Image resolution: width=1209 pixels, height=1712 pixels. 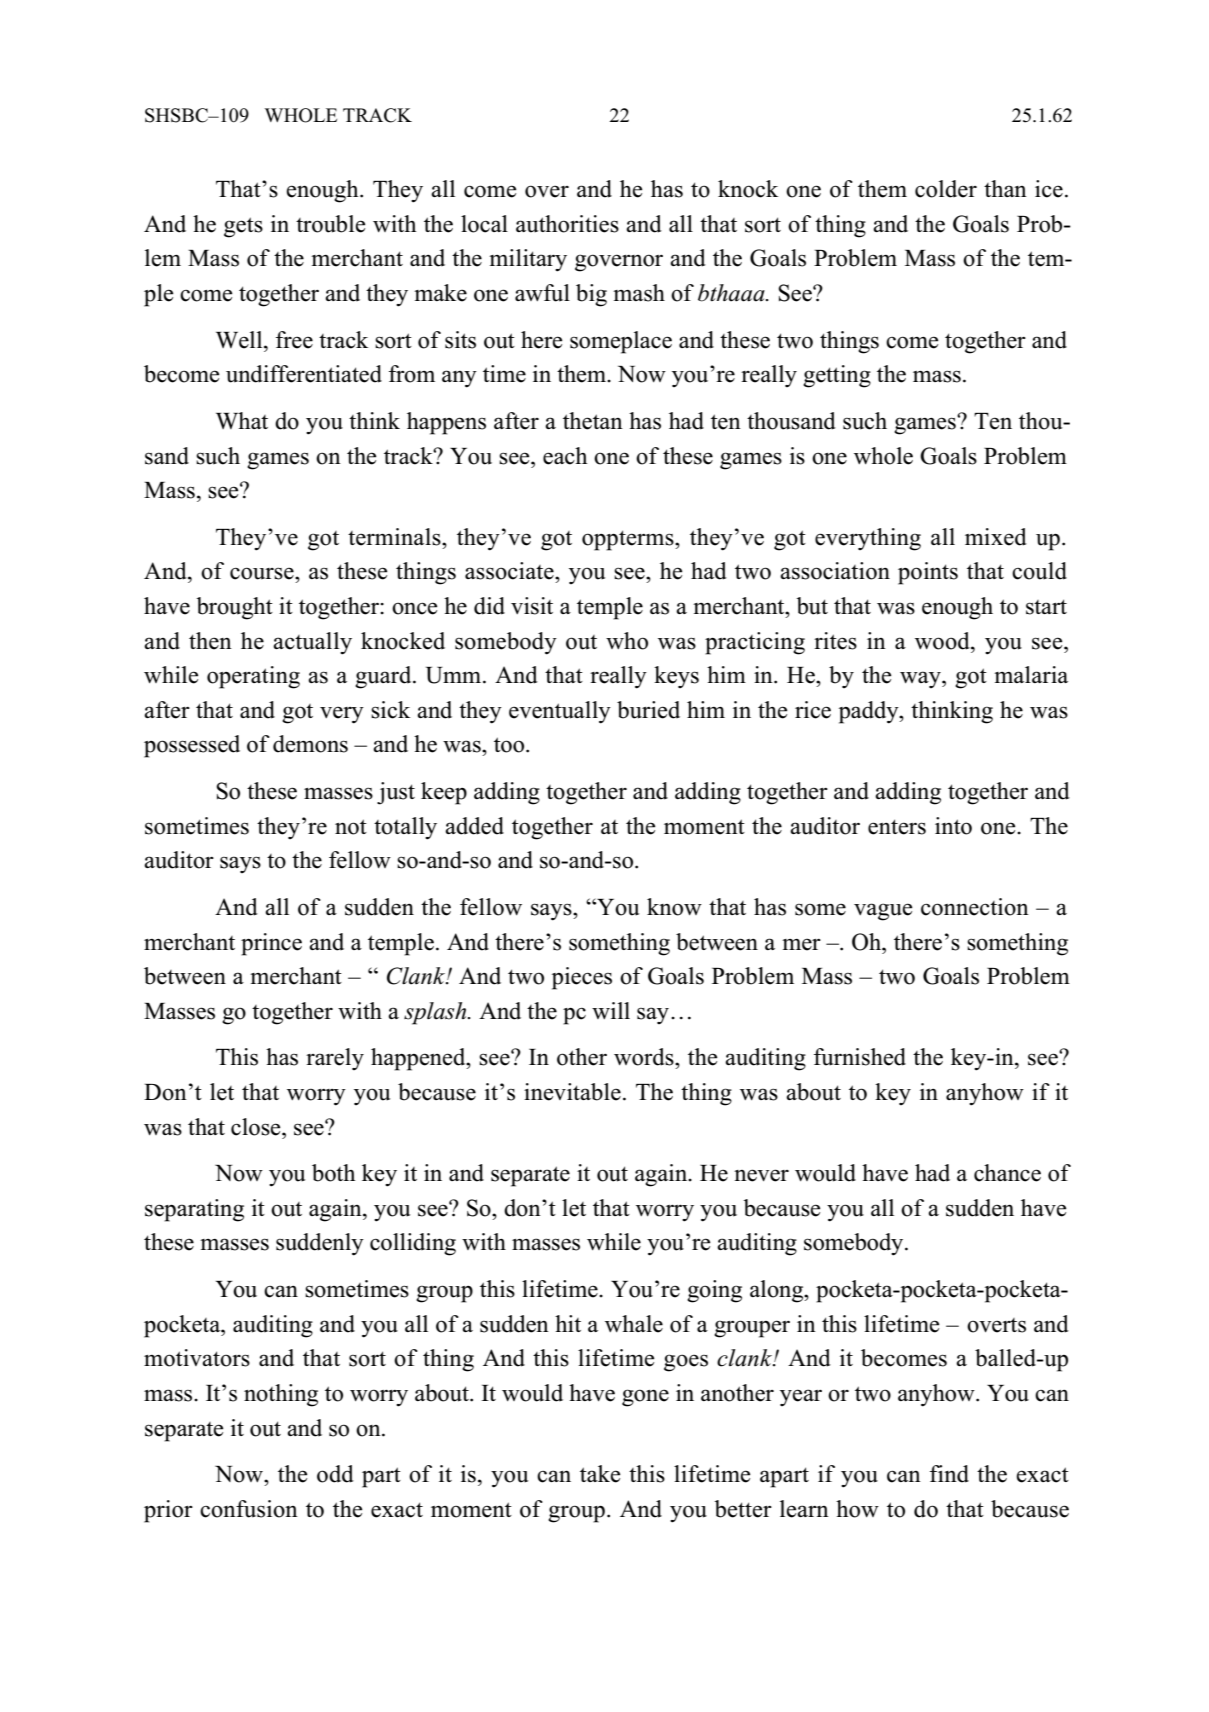 What do you see at coordinates (243, 227) in the image?
I see `gets` at bounding box center [243, 227].
